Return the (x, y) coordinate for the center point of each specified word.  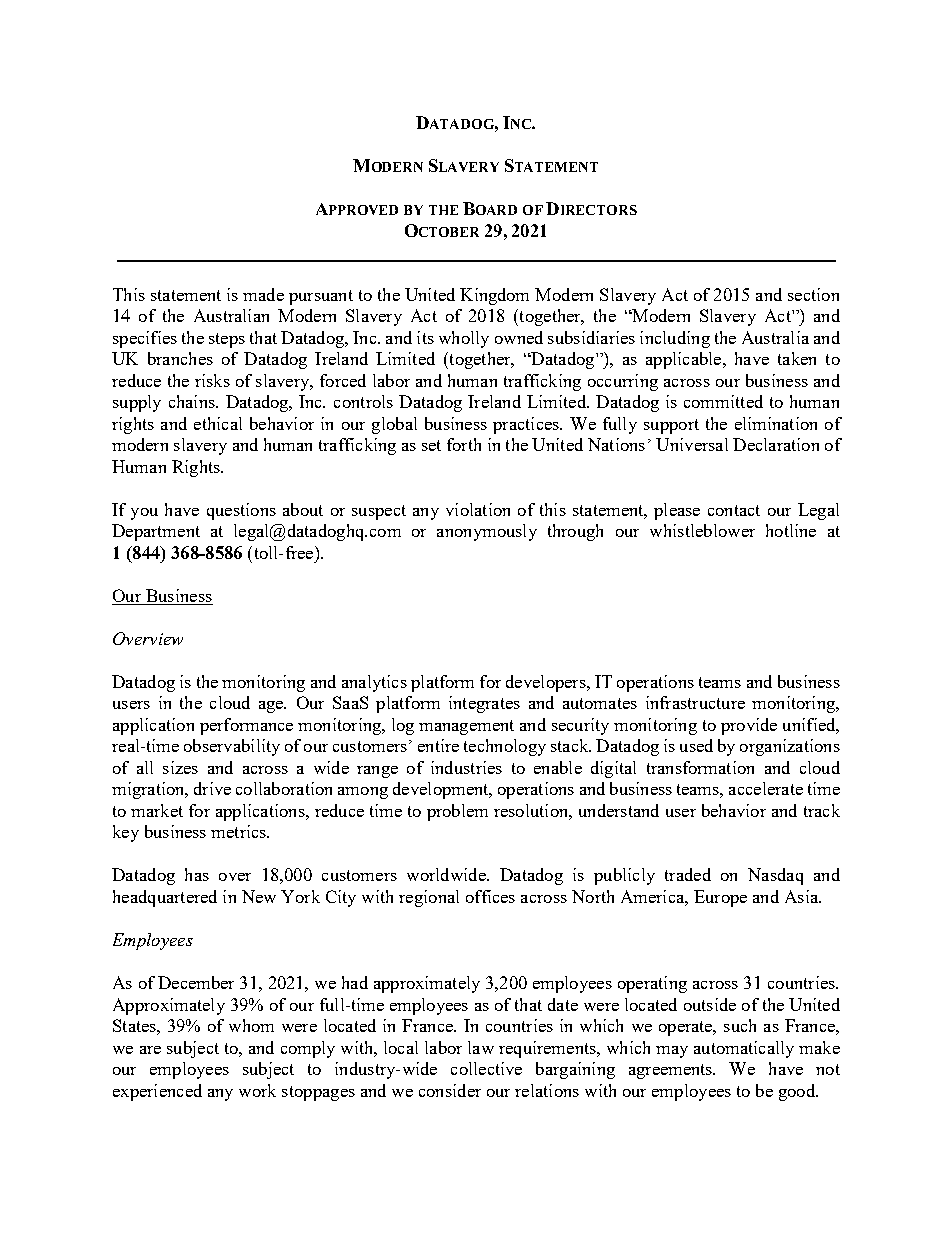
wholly (464, 339)
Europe (720, 898)
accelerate (766, 788)
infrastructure (695, 702)
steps (227, 340)
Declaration (776, 444)
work (257, 1090)
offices (490, 896)
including (675, 339)
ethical (218, 423)
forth (464, 444)
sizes (180, 767)
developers (547, 683)
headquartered (165, 898)
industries (466, 767)
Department (156, 532)
